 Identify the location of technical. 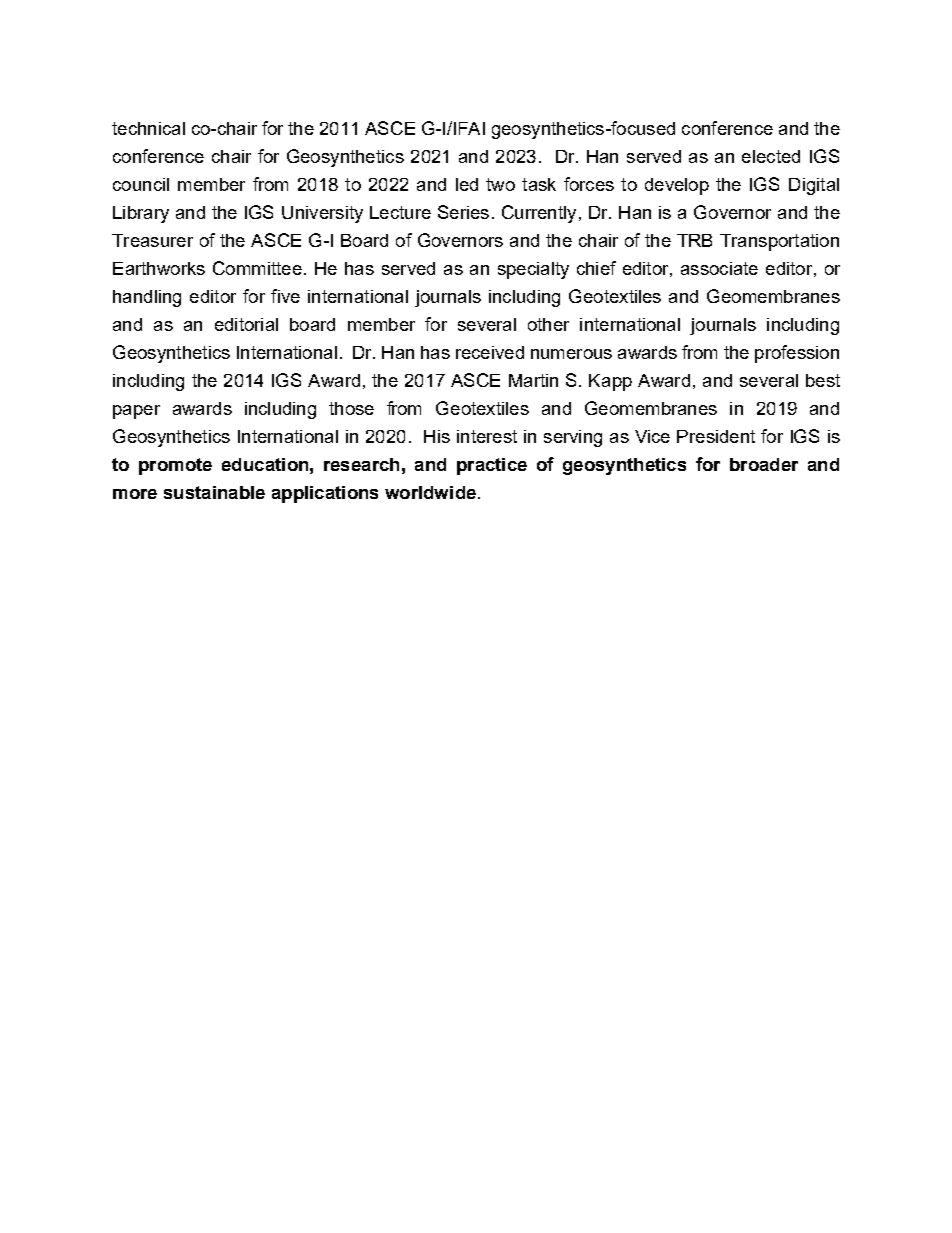
(148, 128).
